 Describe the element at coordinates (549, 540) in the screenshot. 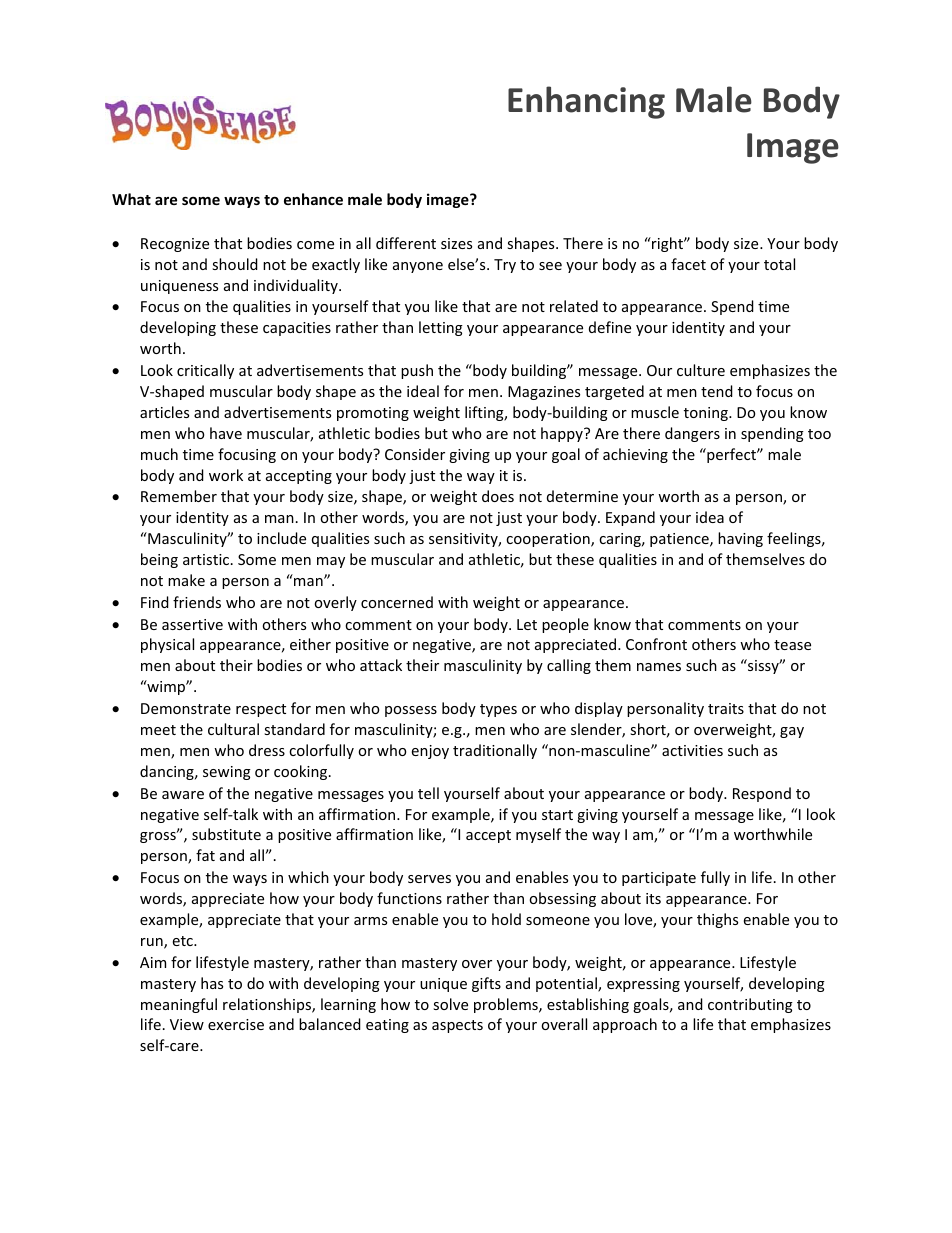

I see `cooperation` at that location.
